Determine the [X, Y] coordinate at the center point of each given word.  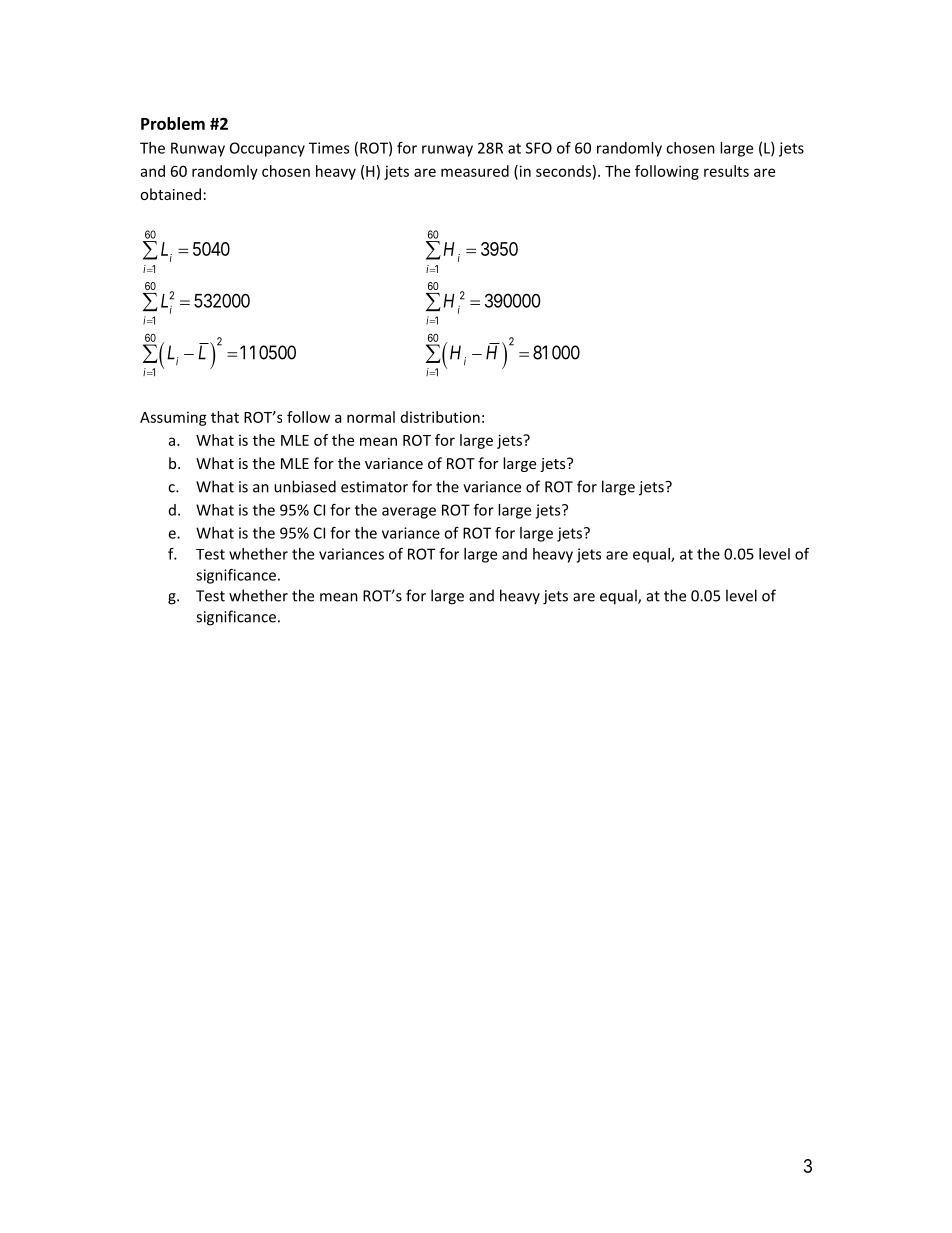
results [726, 171]
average [409, 513]
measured [475, 171]
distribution [440, 417]
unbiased [305, 486]
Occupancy [267, 149]
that [225, 417]
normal [371, 417]
